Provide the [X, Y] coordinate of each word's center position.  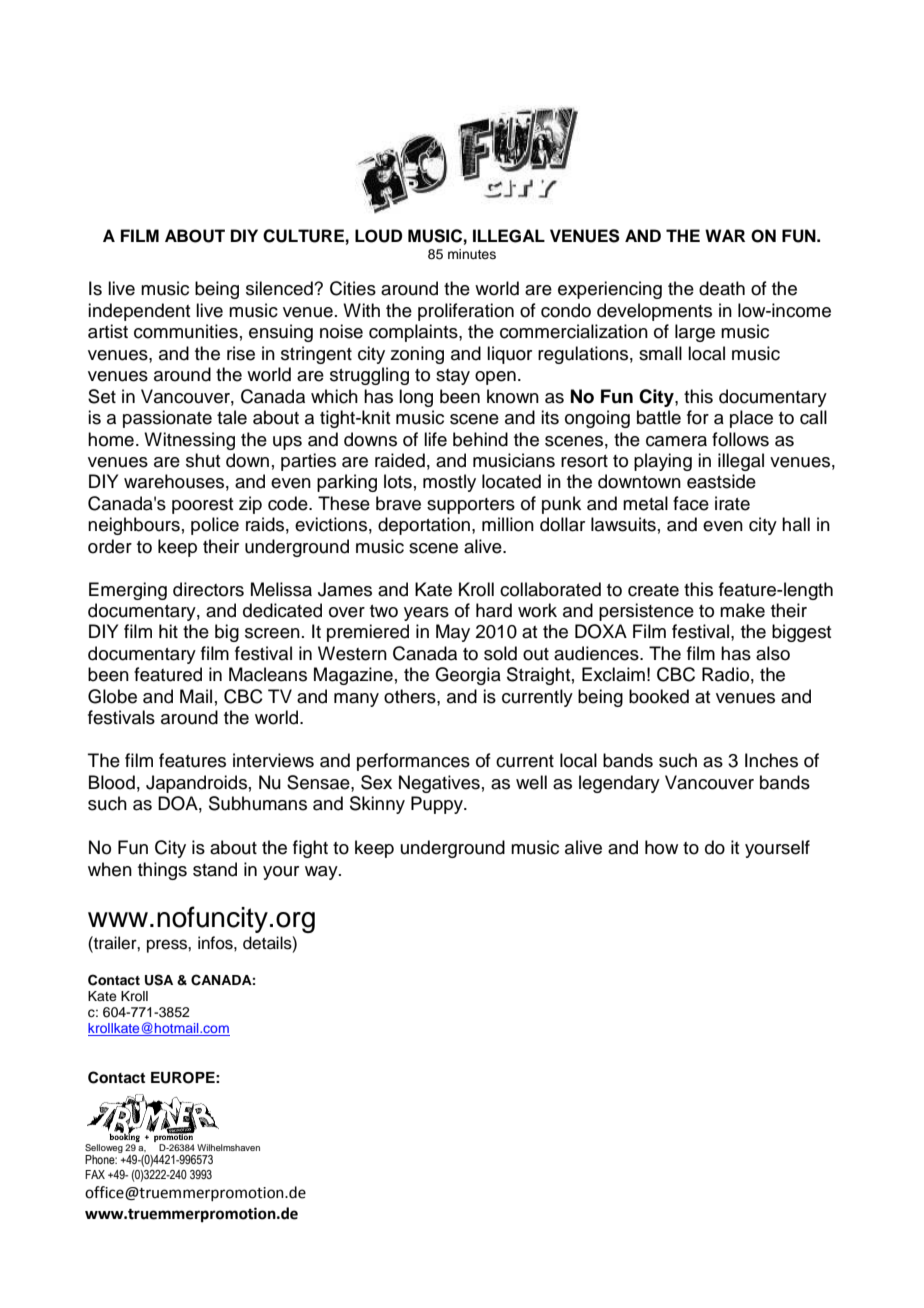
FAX [95, 1174]
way [322, 873]
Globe [112, 696]
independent [139, 312]
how [661, 847]
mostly [449, 483]
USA [159, 980]
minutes [472, 254]
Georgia [468, 676]
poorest [202, 506]
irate [732, 503]
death [722, 288]
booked [659, 696]
